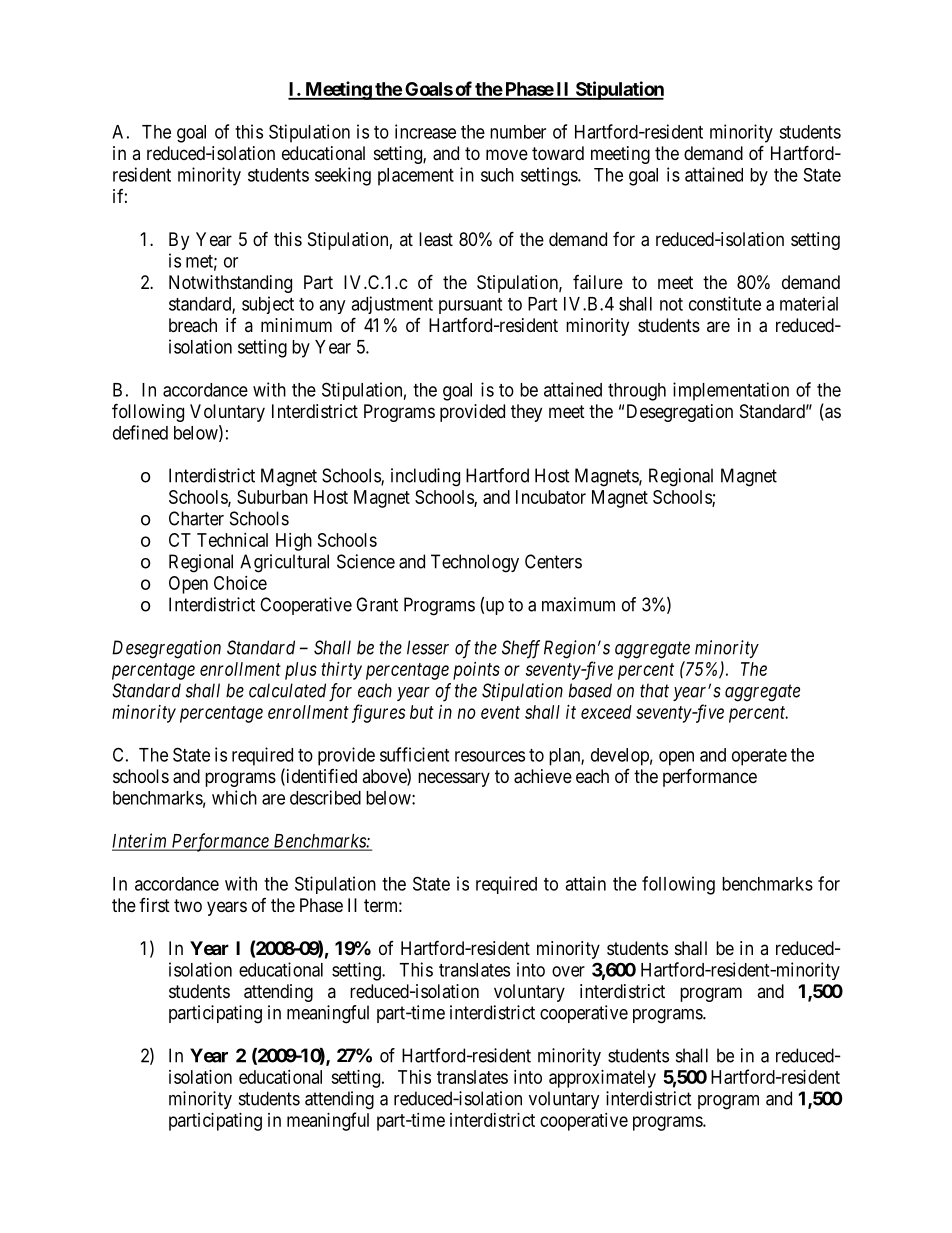  I want to click on such, so click(497, 175).
